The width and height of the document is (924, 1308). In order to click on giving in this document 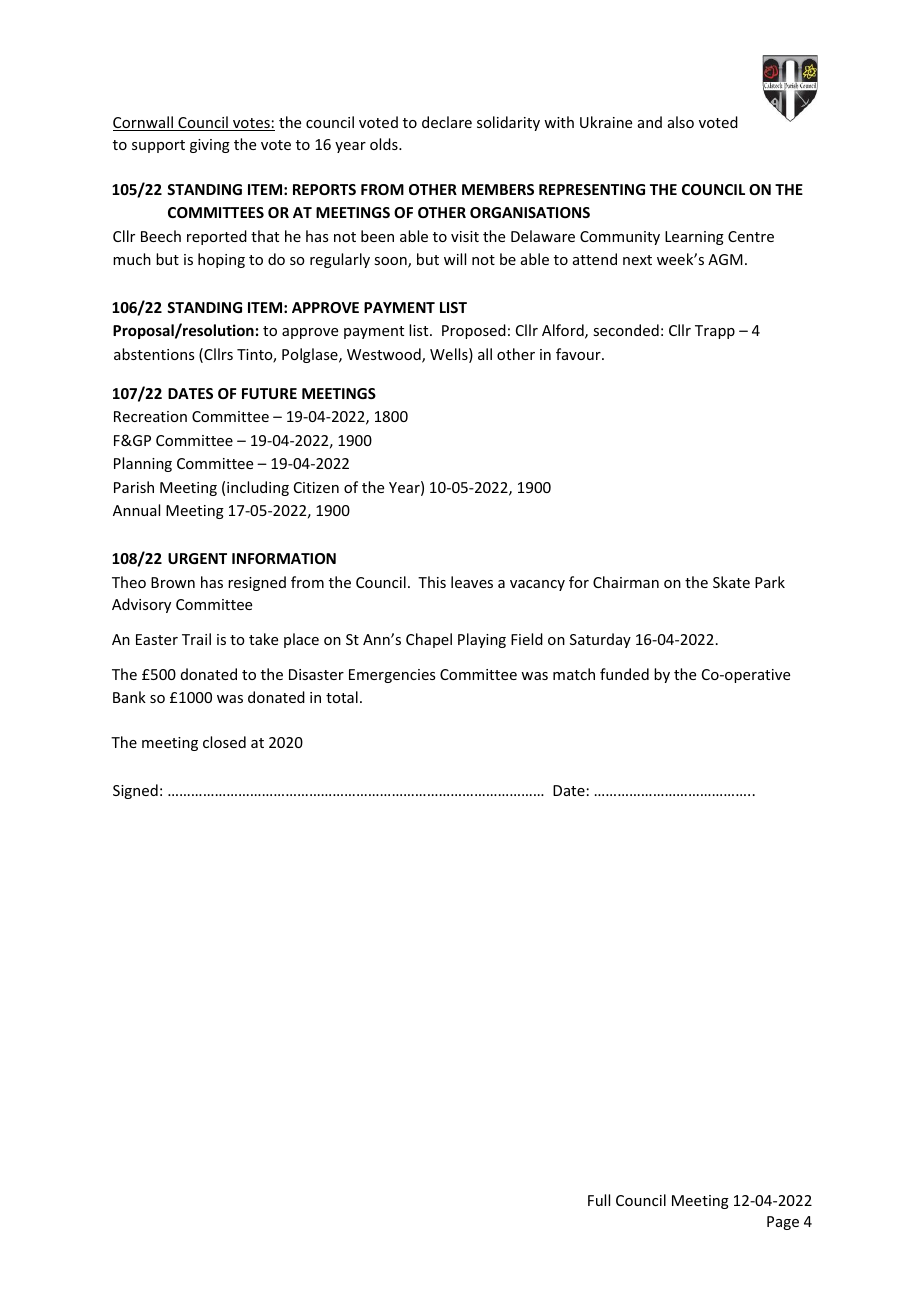, I will do `click(210, 146)`.
